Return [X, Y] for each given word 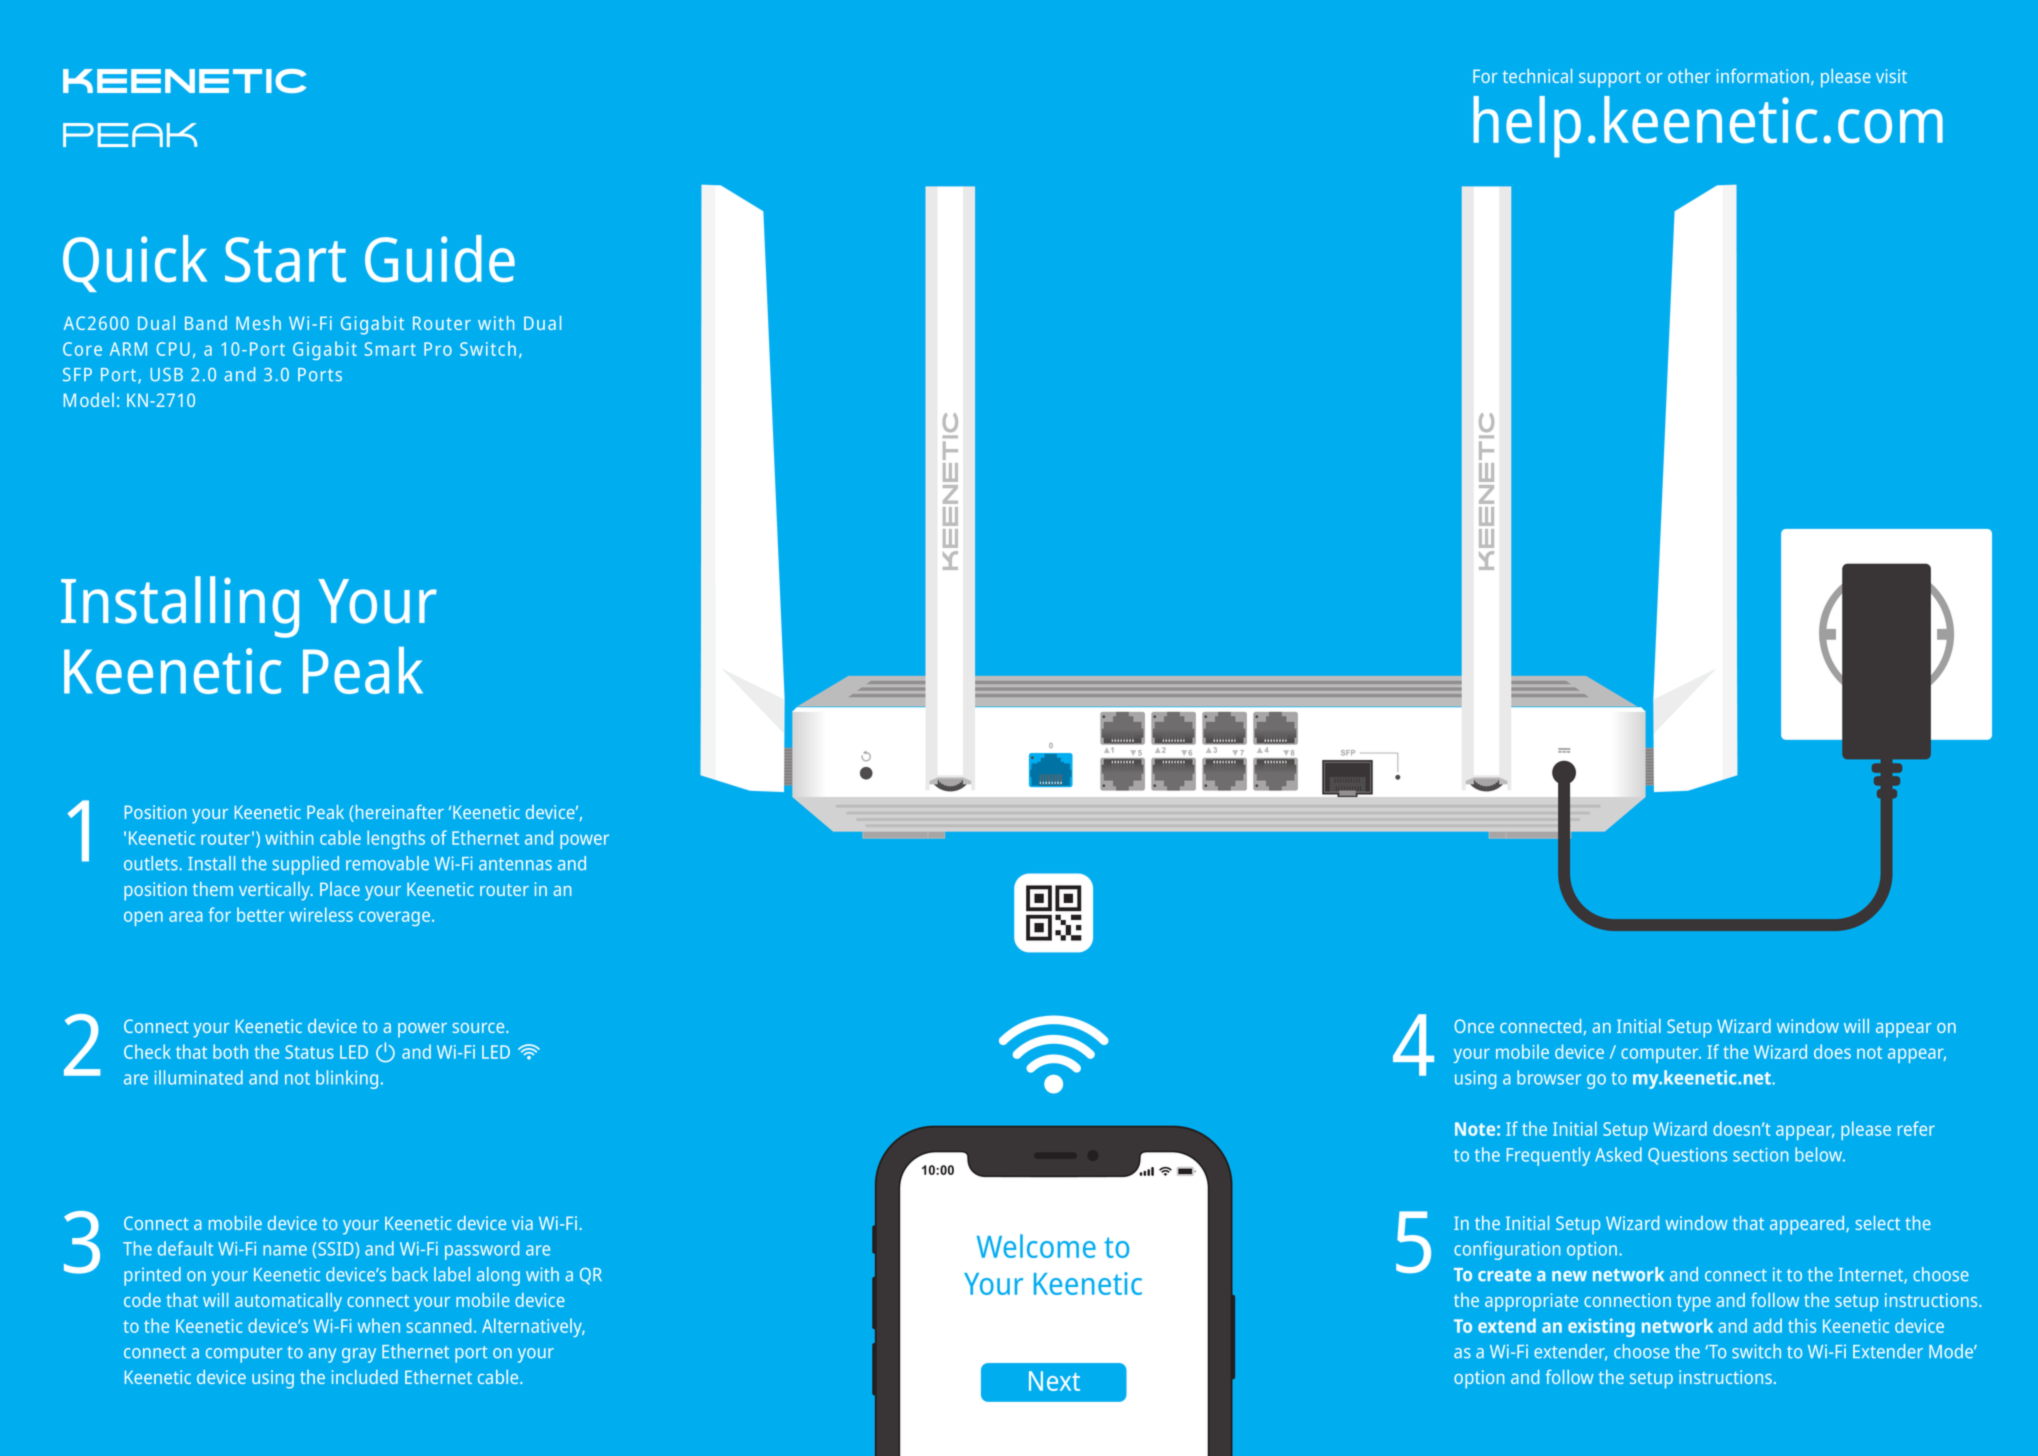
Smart [390, 349]
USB [166, 375]
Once [1474, 1026]
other [1689, 76]
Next [1054, 1381]
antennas [515, 864]
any [322, 1355]
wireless [321, 914]
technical [1537, 76]
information [1763, 76]
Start [285, 259]
